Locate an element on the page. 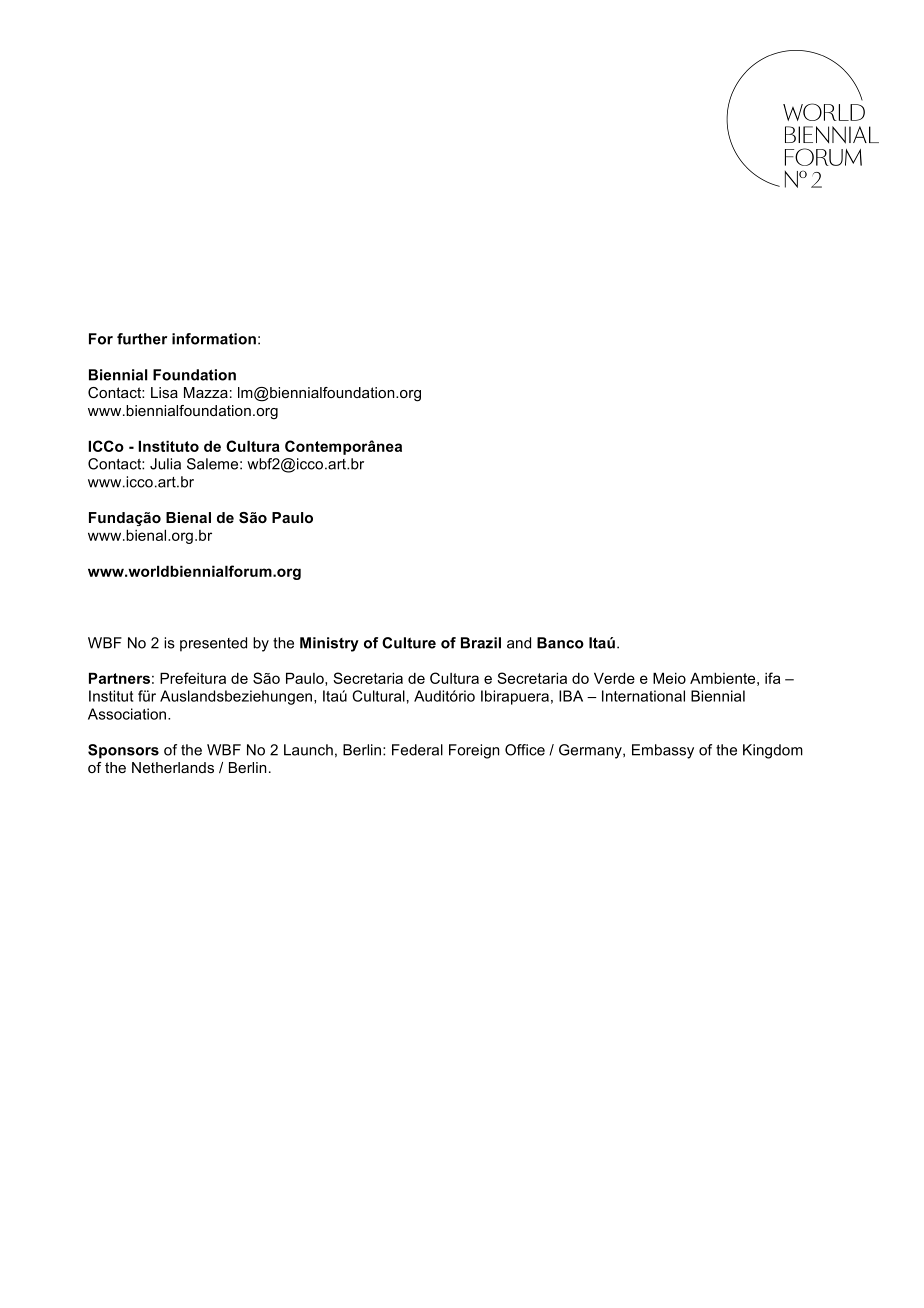  Mazza is located at coordinates (206, 392).
